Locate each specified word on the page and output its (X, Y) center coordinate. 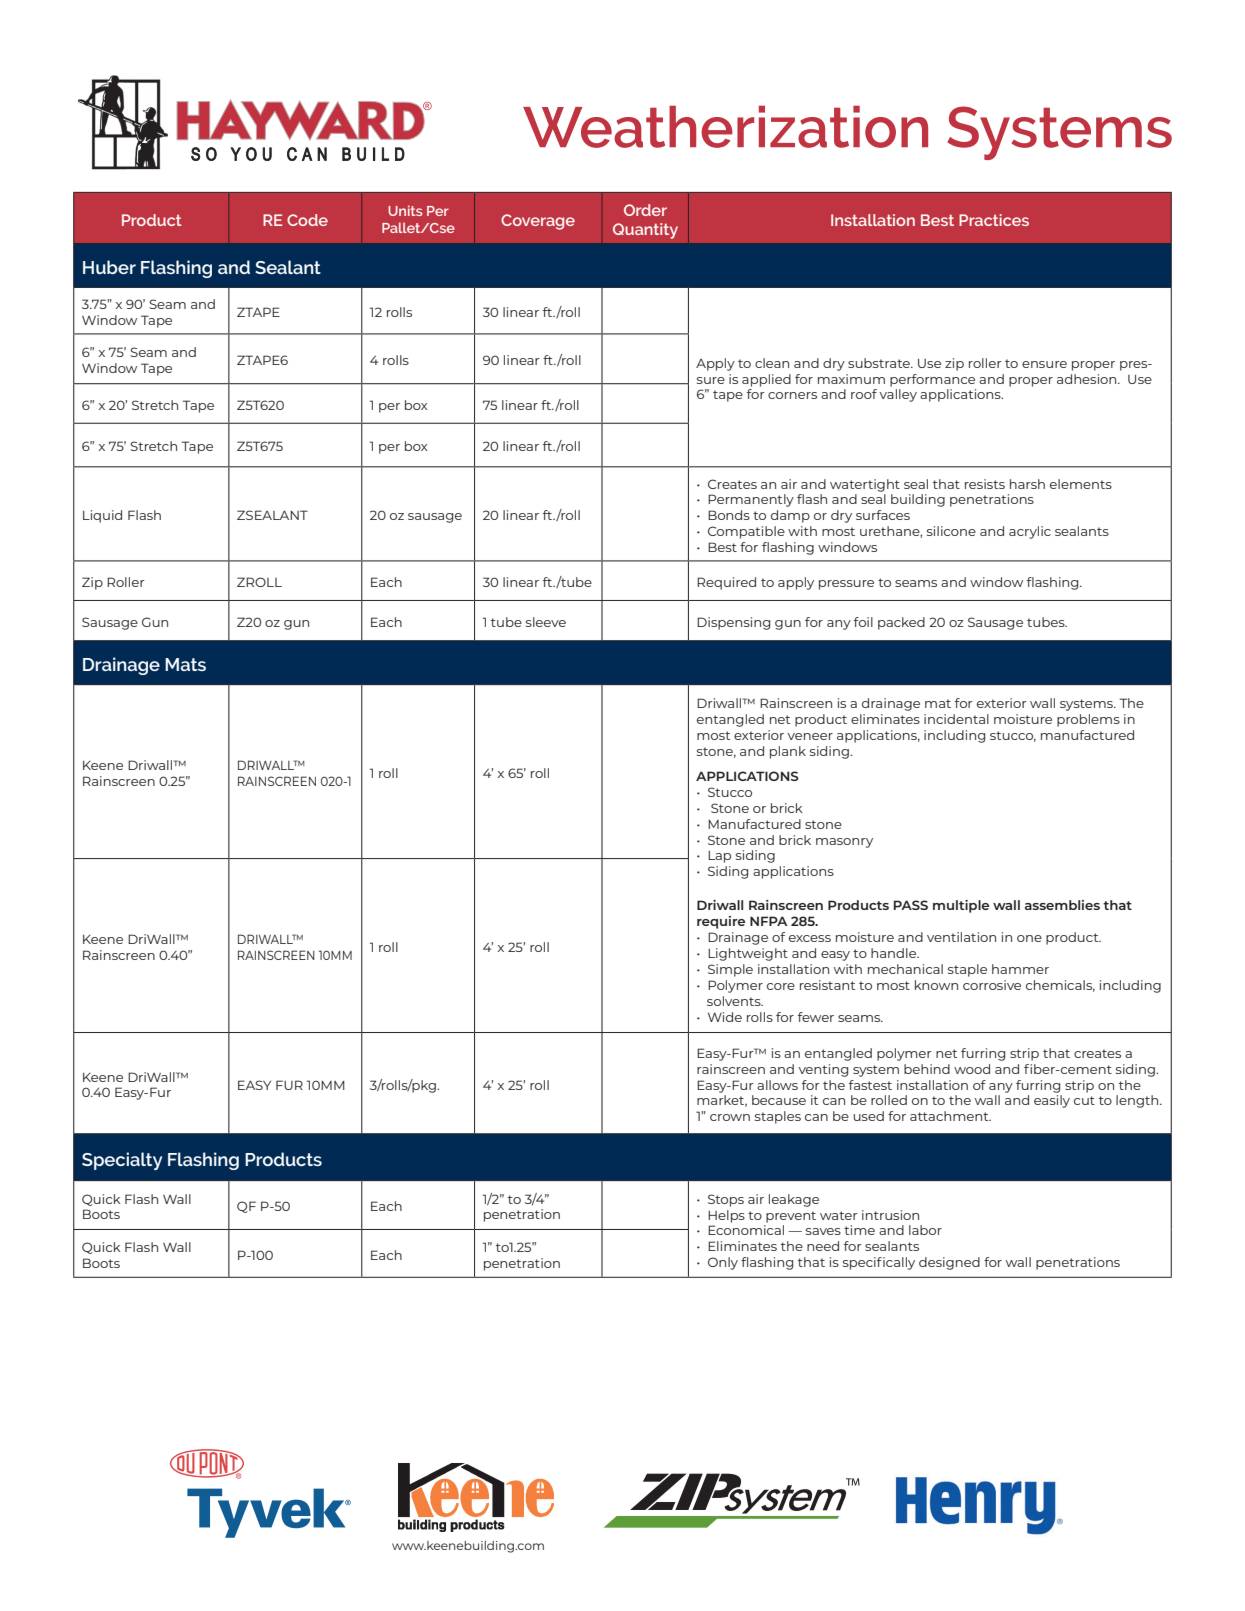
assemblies (1062, 905)
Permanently (751, 500)
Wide (725, 1017)
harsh (1027, 484)
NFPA (768, 921)
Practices (994, 220)
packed (901, 623)
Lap (719, 857)
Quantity (645, 231)
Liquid (102, 516)
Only (723, 1263)
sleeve (546, 622)
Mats (185, 664)
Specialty (122, 1161)
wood (972, 1069)
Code (307, 220)
